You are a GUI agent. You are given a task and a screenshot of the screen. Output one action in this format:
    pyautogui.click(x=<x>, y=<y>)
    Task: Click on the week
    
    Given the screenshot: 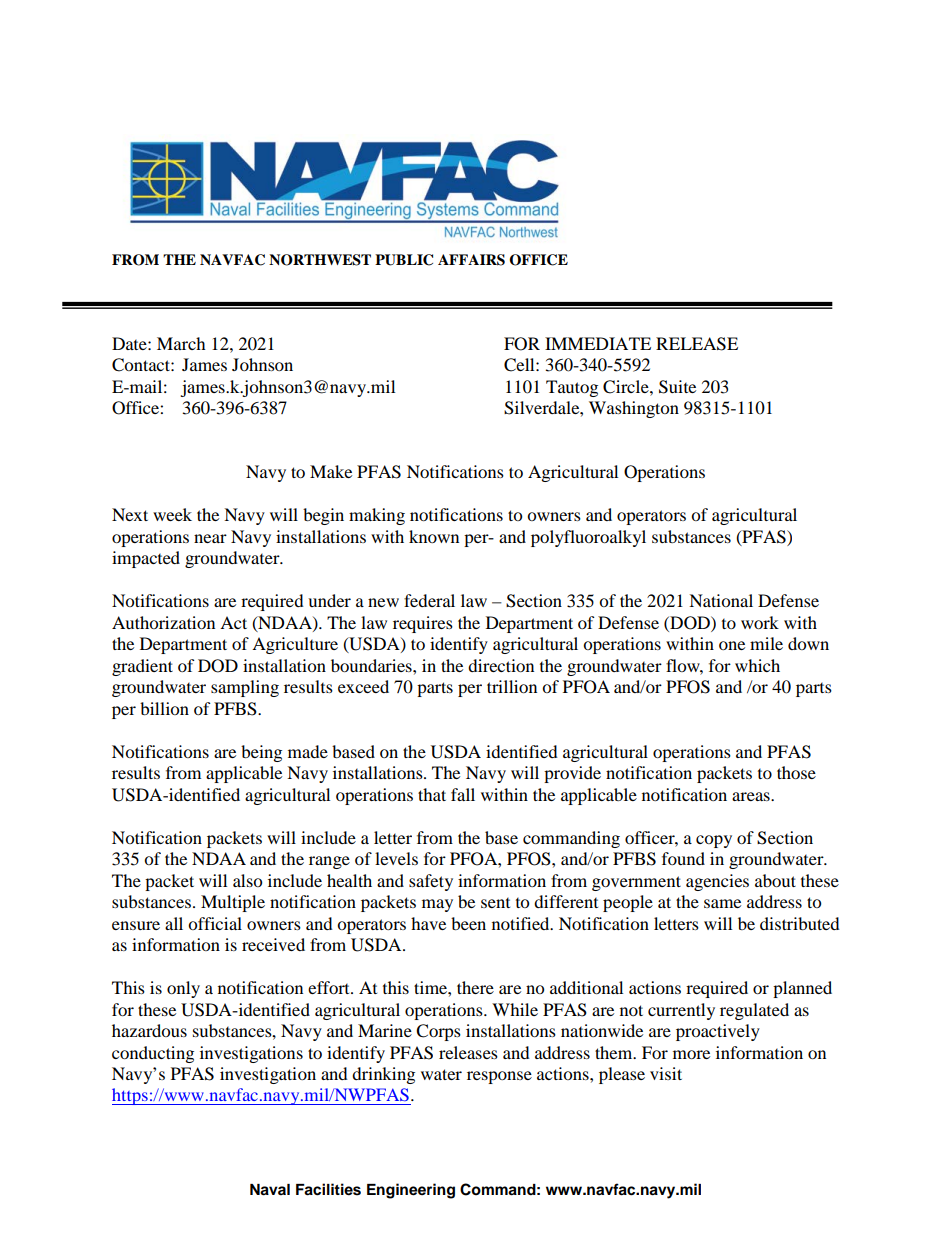 What is the action you would take?
    pyautogui.click(x=172, y=514)
